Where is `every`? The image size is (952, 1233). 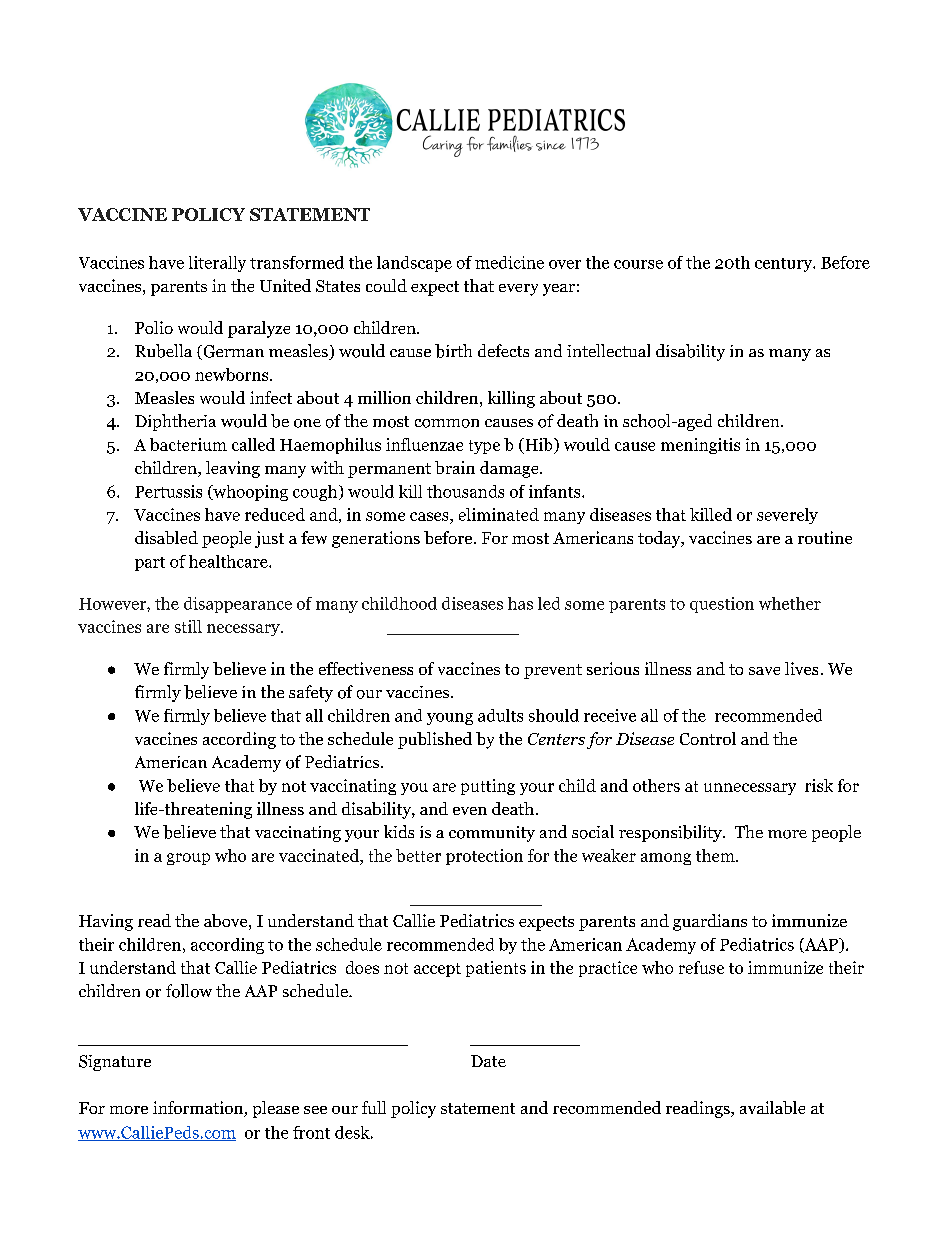
every is located at coordinates (518, 290).
